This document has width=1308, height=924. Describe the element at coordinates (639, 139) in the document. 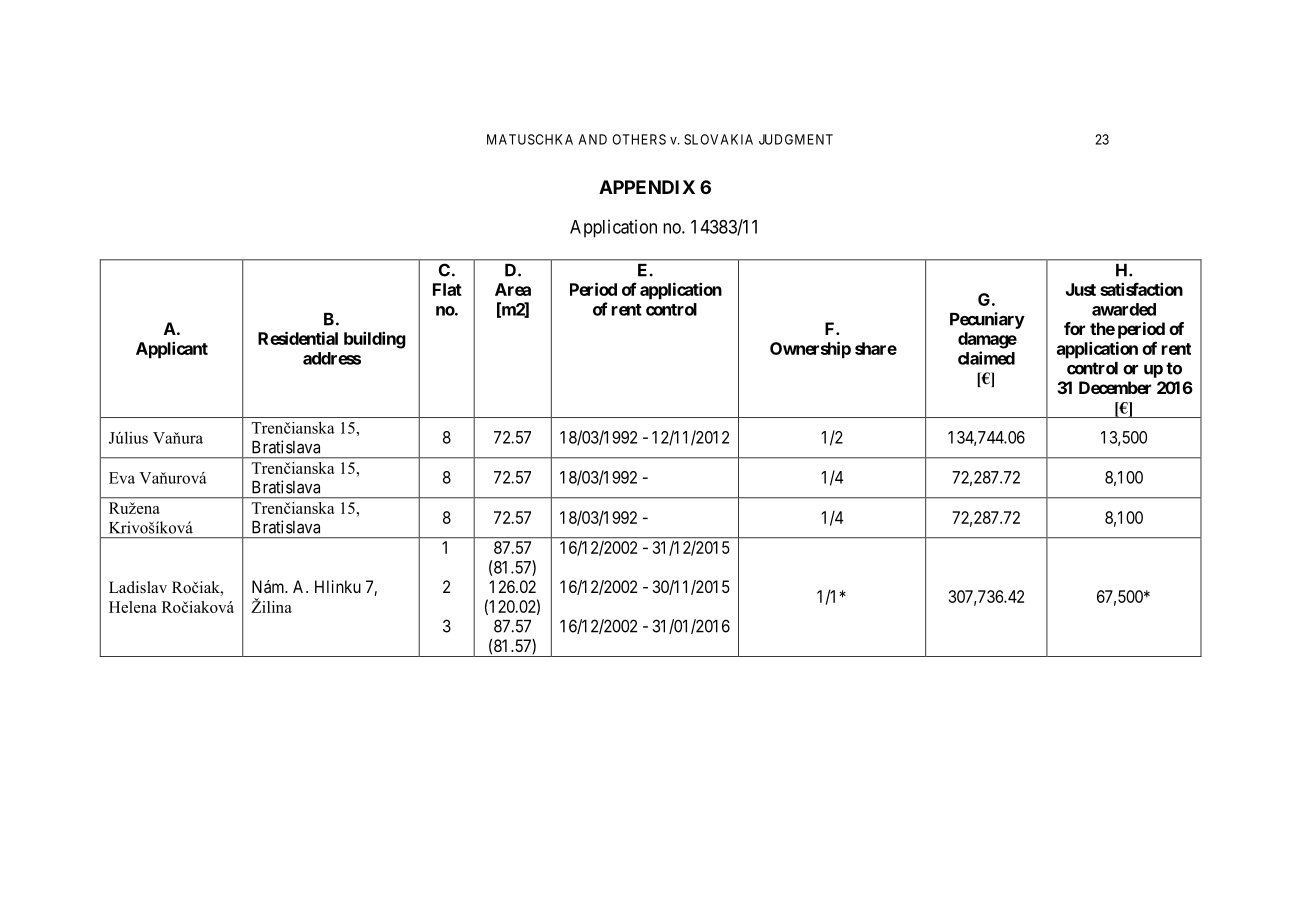

I see `OTHERS` at that location.
